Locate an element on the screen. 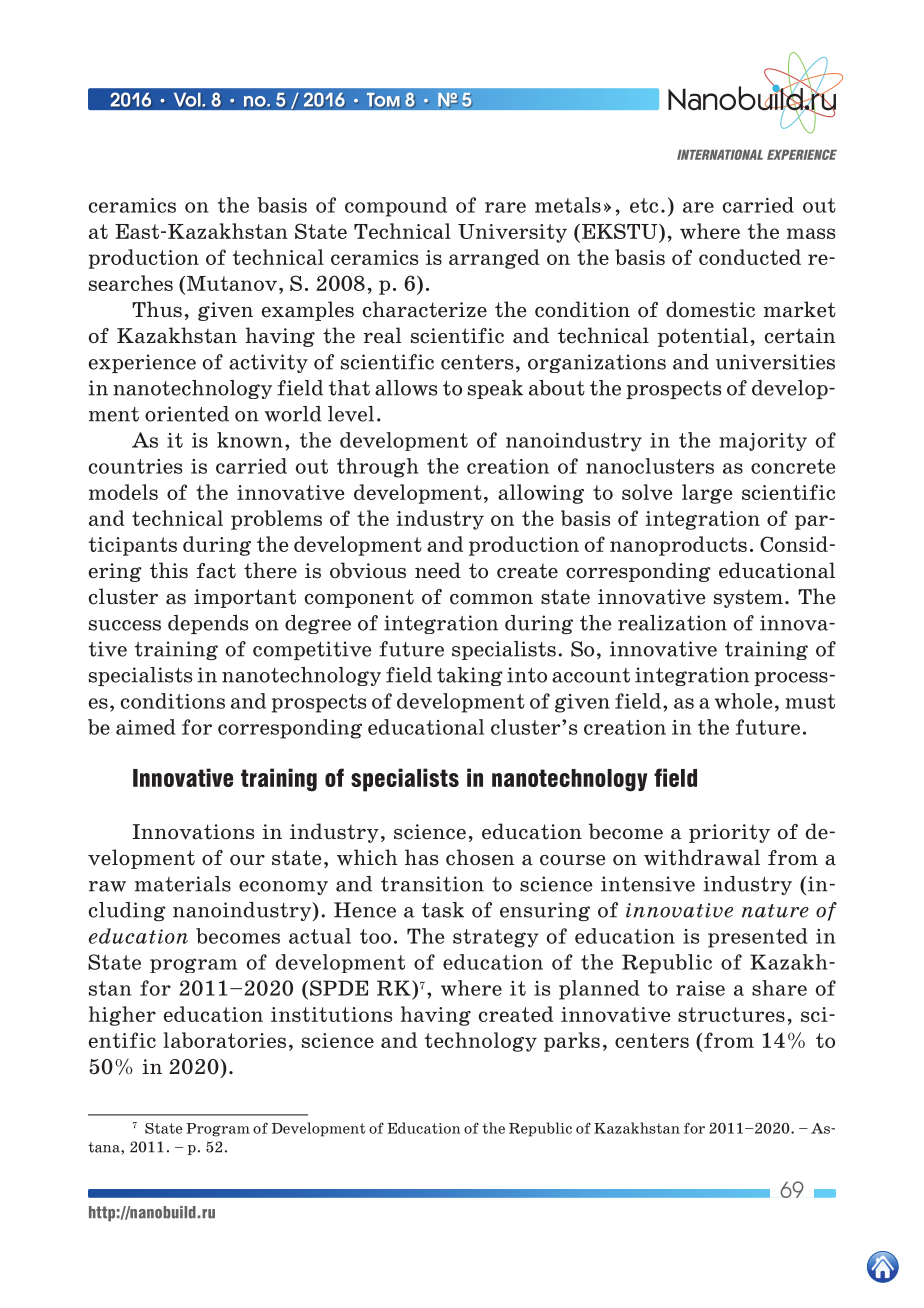 The image size is (924, 1308). higher is located at coordinates (122, 1016).
